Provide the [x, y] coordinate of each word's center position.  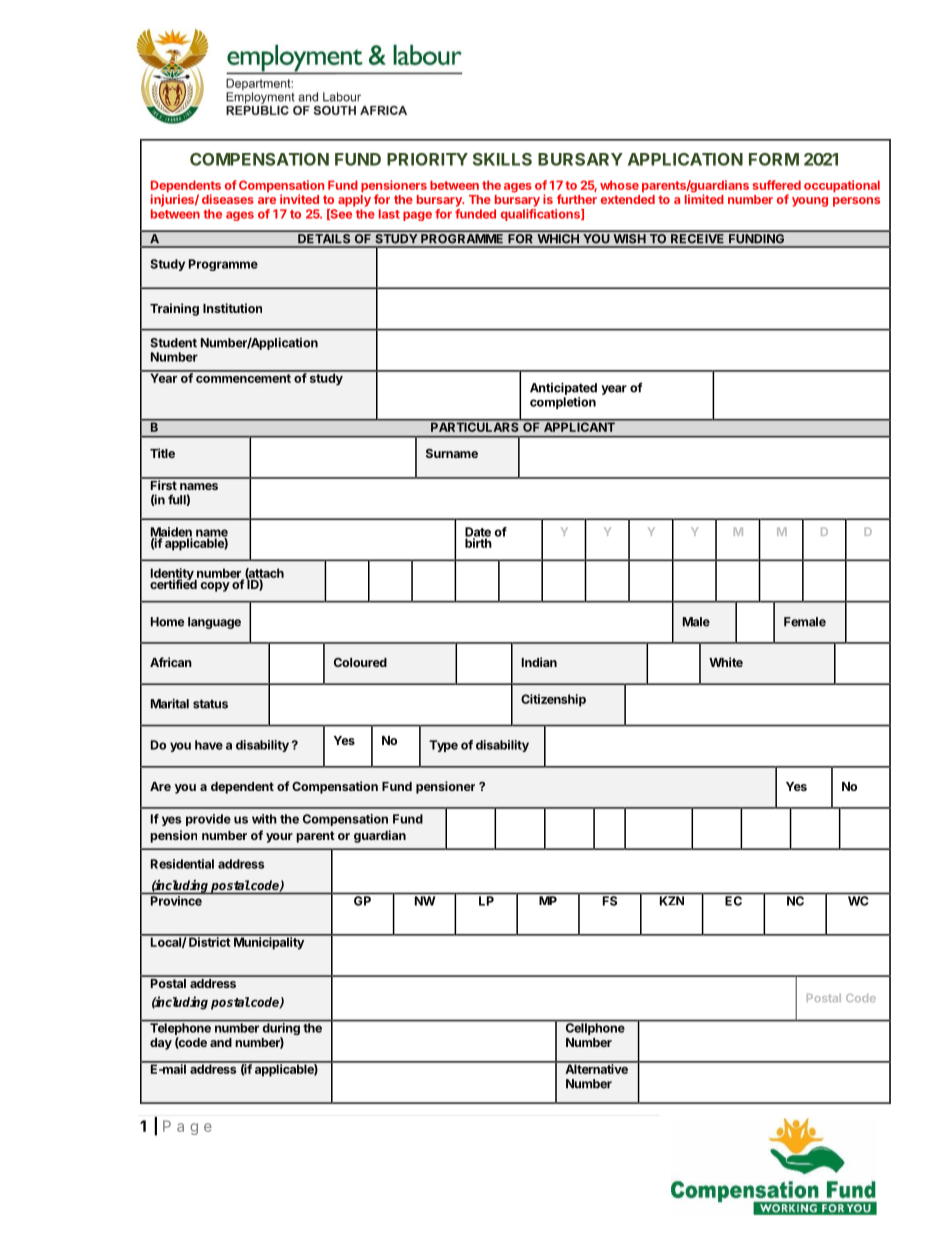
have [209, 745]
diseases [228, 199]
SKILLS [502, 159]
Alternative [596, 1068]
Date [478, 533]
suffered [777, 185]
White [726, 662]
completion [563, 403]
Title [162, 453]
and [221, 1042]
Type [443, 746]
